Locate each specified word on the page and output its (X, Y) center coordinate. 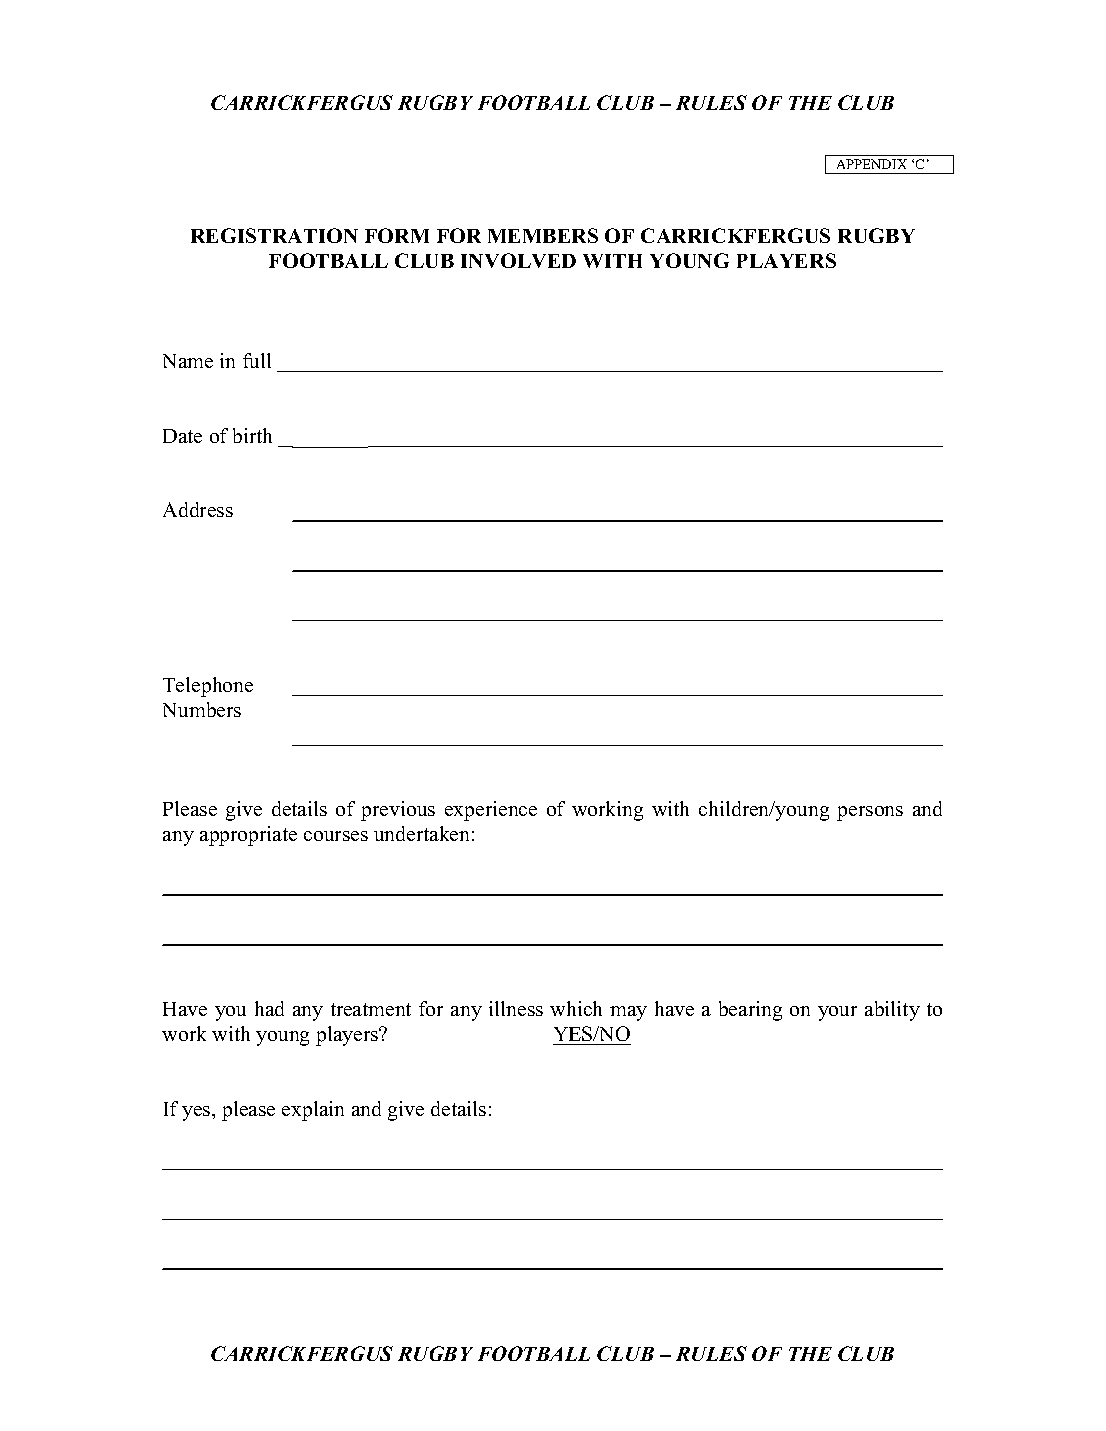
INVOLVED (518, 260)
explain (313, 1111)
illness (516, 1008)
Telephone (208, 687)
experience (491, 811)
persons (870, 813)
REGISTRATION (274, 235)
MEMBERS (543, 235)
